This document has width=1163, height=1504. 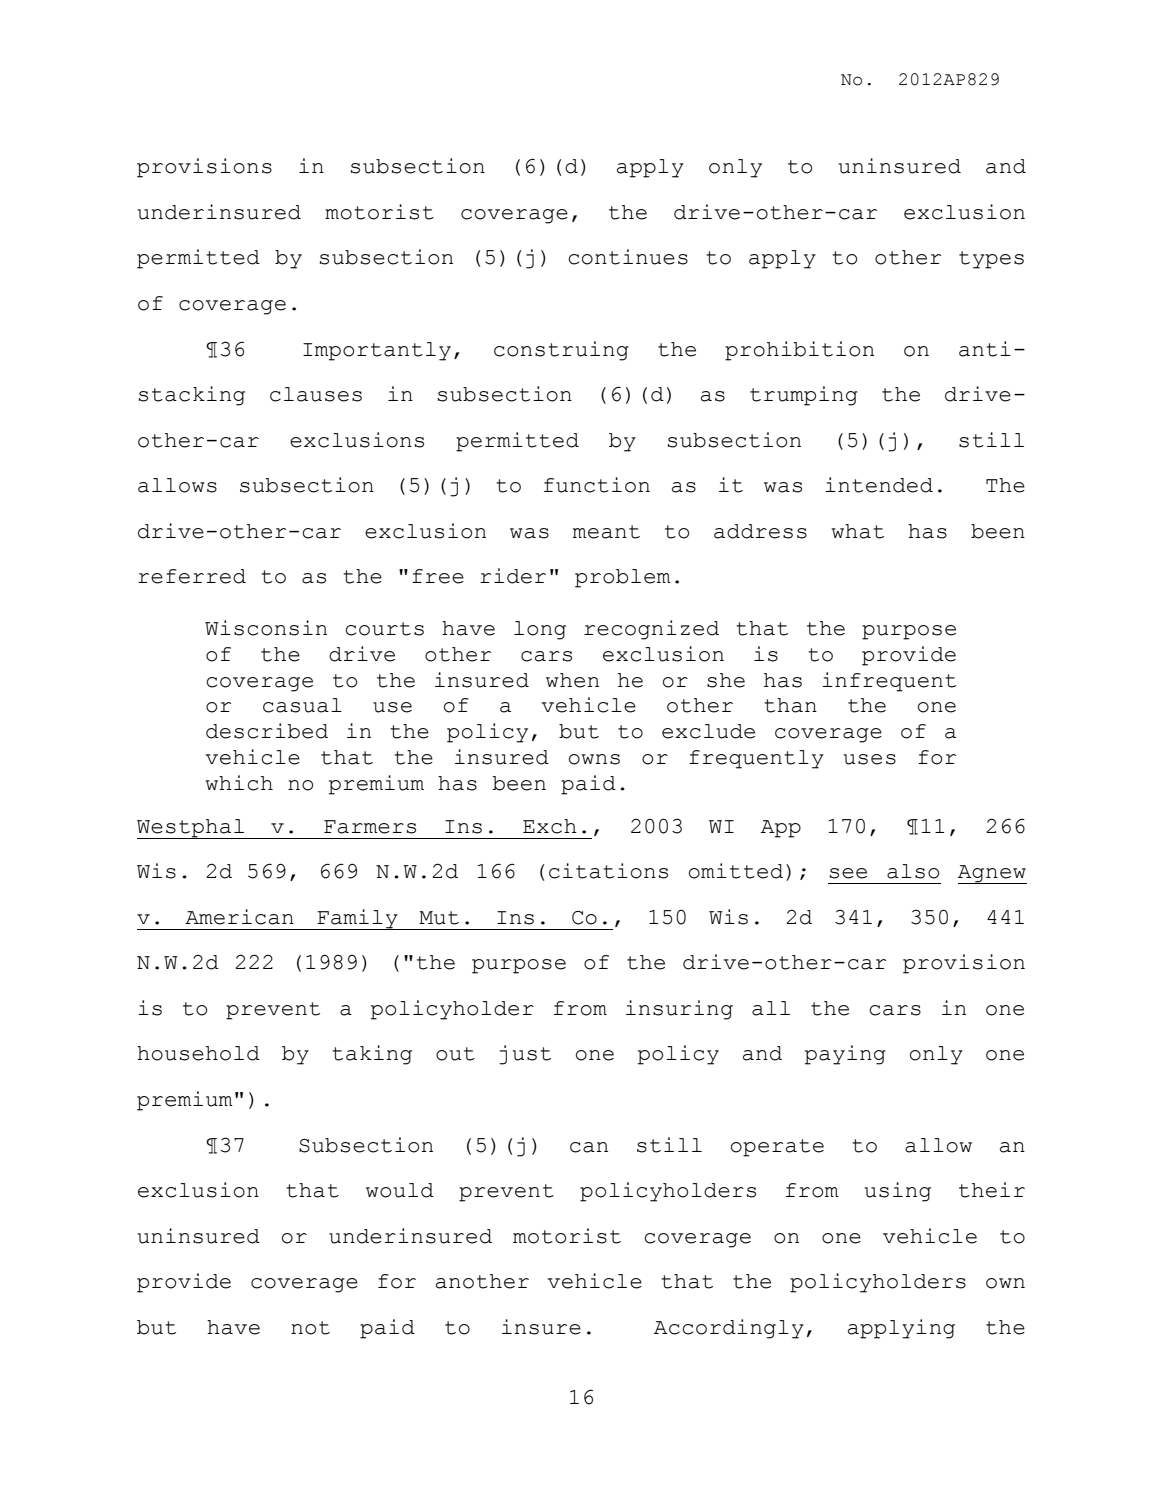 What do you see at coordinates (400, 1190) in the document?
I see `would` at bounding box center [400, 1190].
